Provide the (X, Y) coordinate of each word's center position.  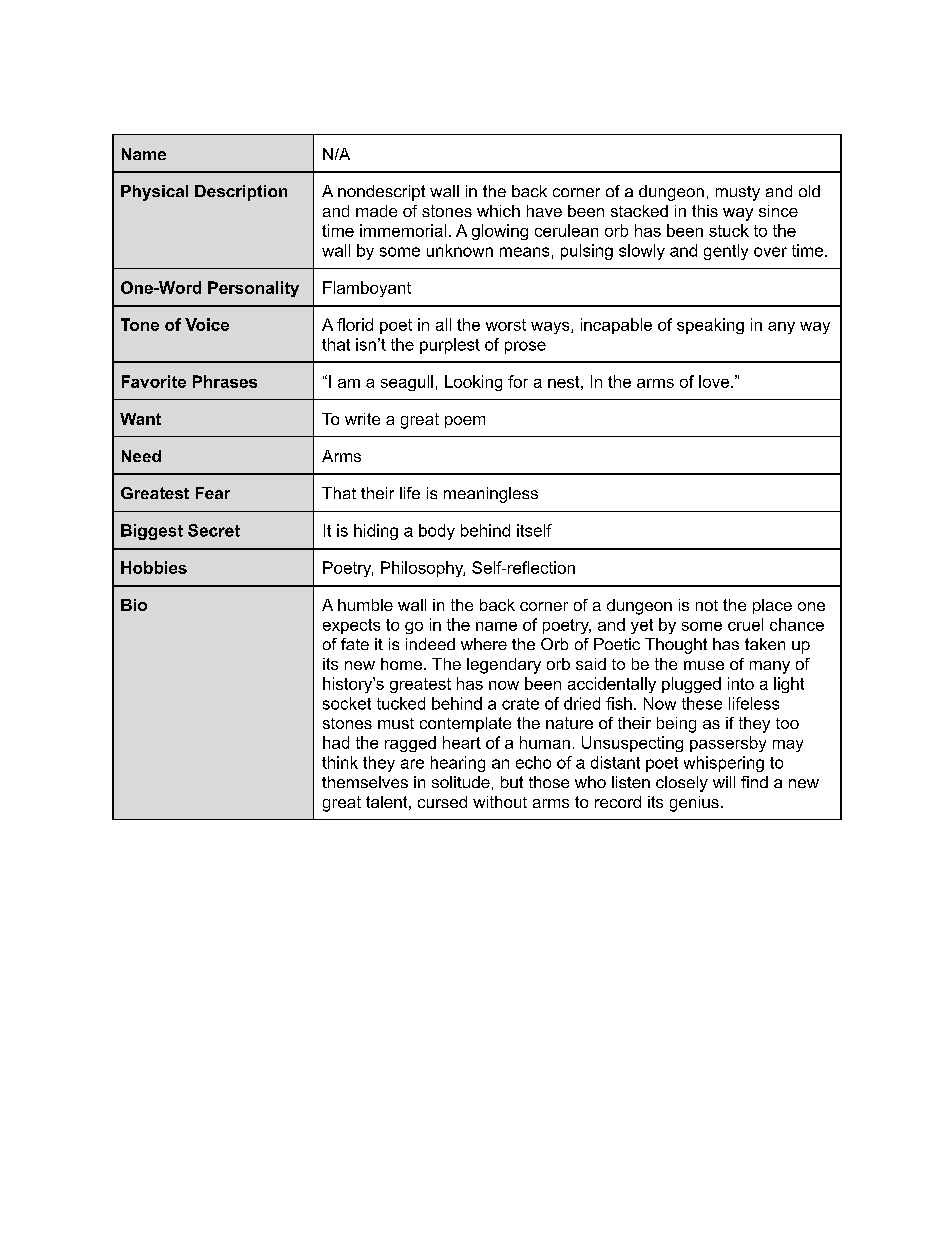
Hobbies (154, 567)
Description (241, 193)
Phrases (225, 381)
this (705, 211)
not (707, 605)
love (715, 381)
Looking (473, 383)
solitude (461, 782)
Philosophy (423, 569)
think (340, 762)
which (498, 211)
